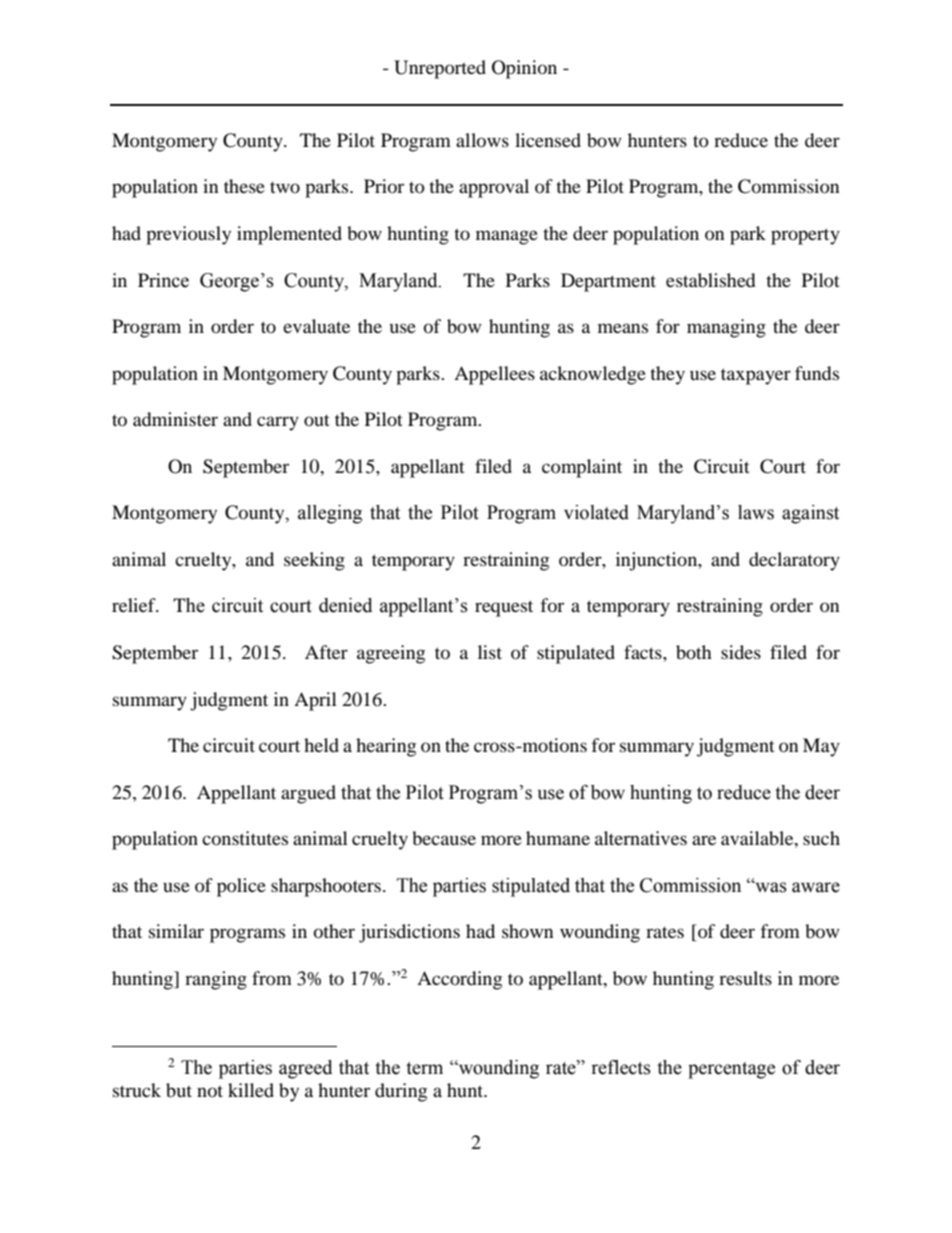 Image resolution: width=952 pixels, height=1233 pixels. I want to click on taxpayer, so click(756, 376).
